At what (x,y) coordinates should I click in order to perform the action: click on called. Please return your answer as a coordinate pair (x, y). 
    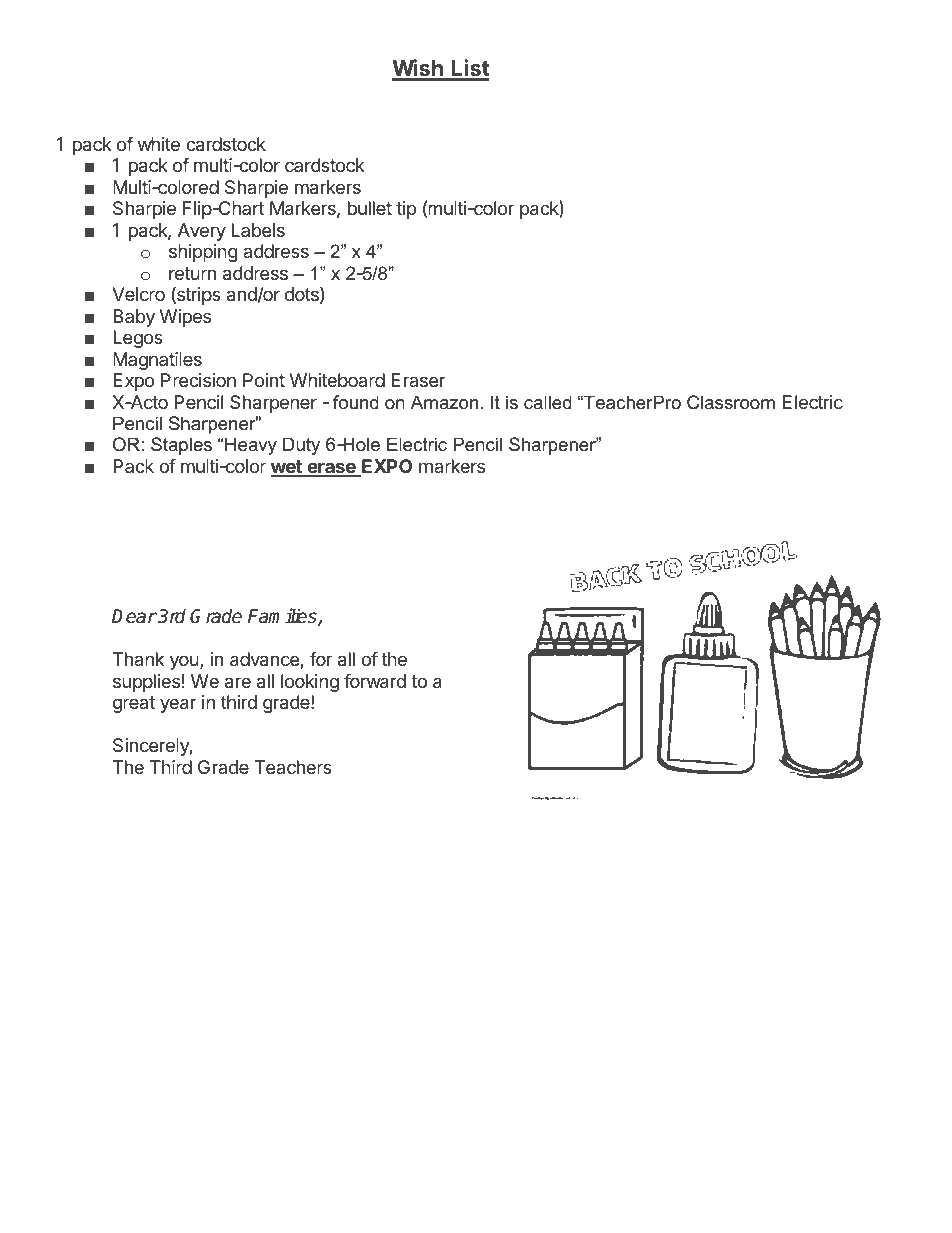
    Looking at the image, I should click on (548, 402).
